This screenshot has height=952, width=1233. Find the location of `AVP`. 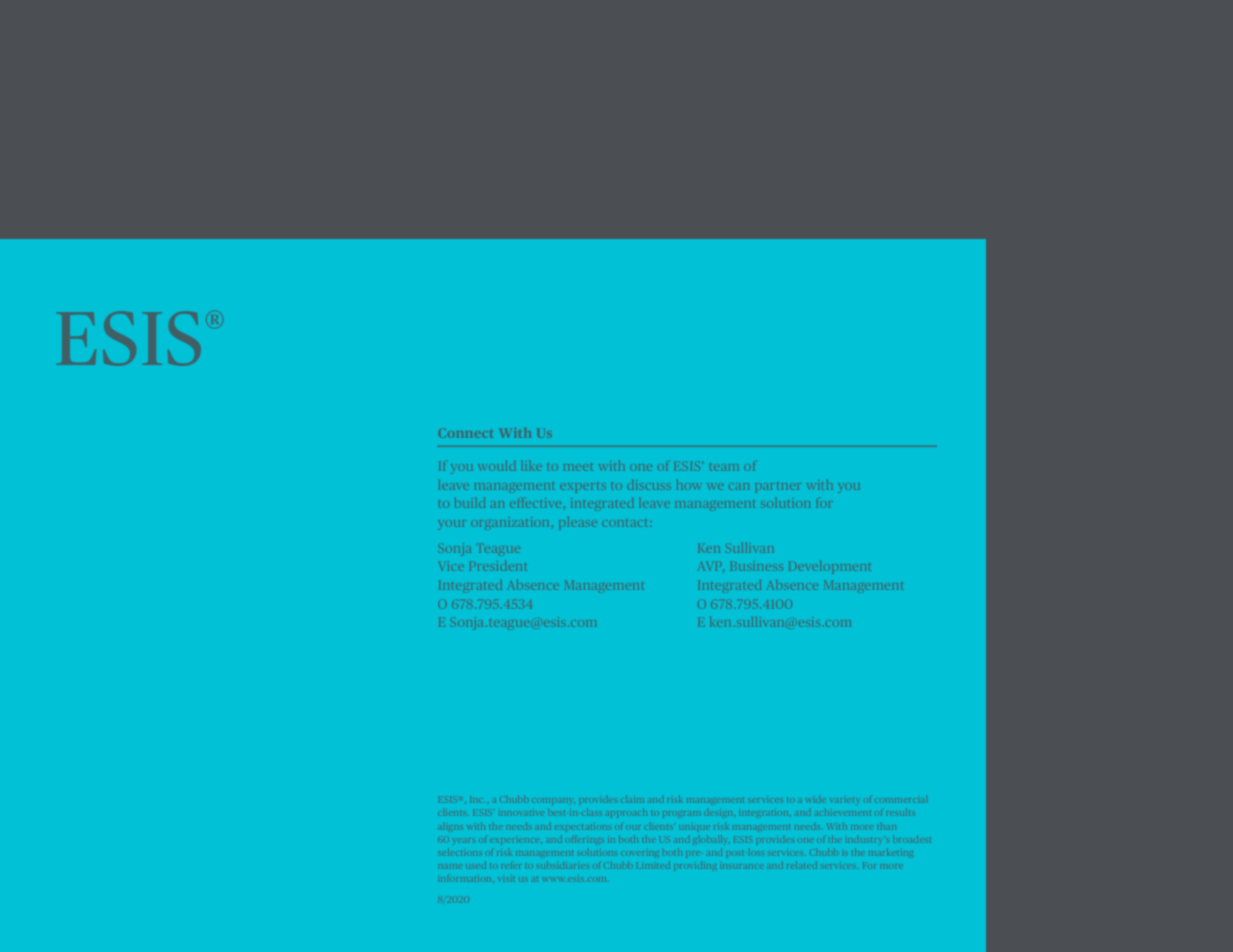

AVP is located at coordinates (710, 566).
